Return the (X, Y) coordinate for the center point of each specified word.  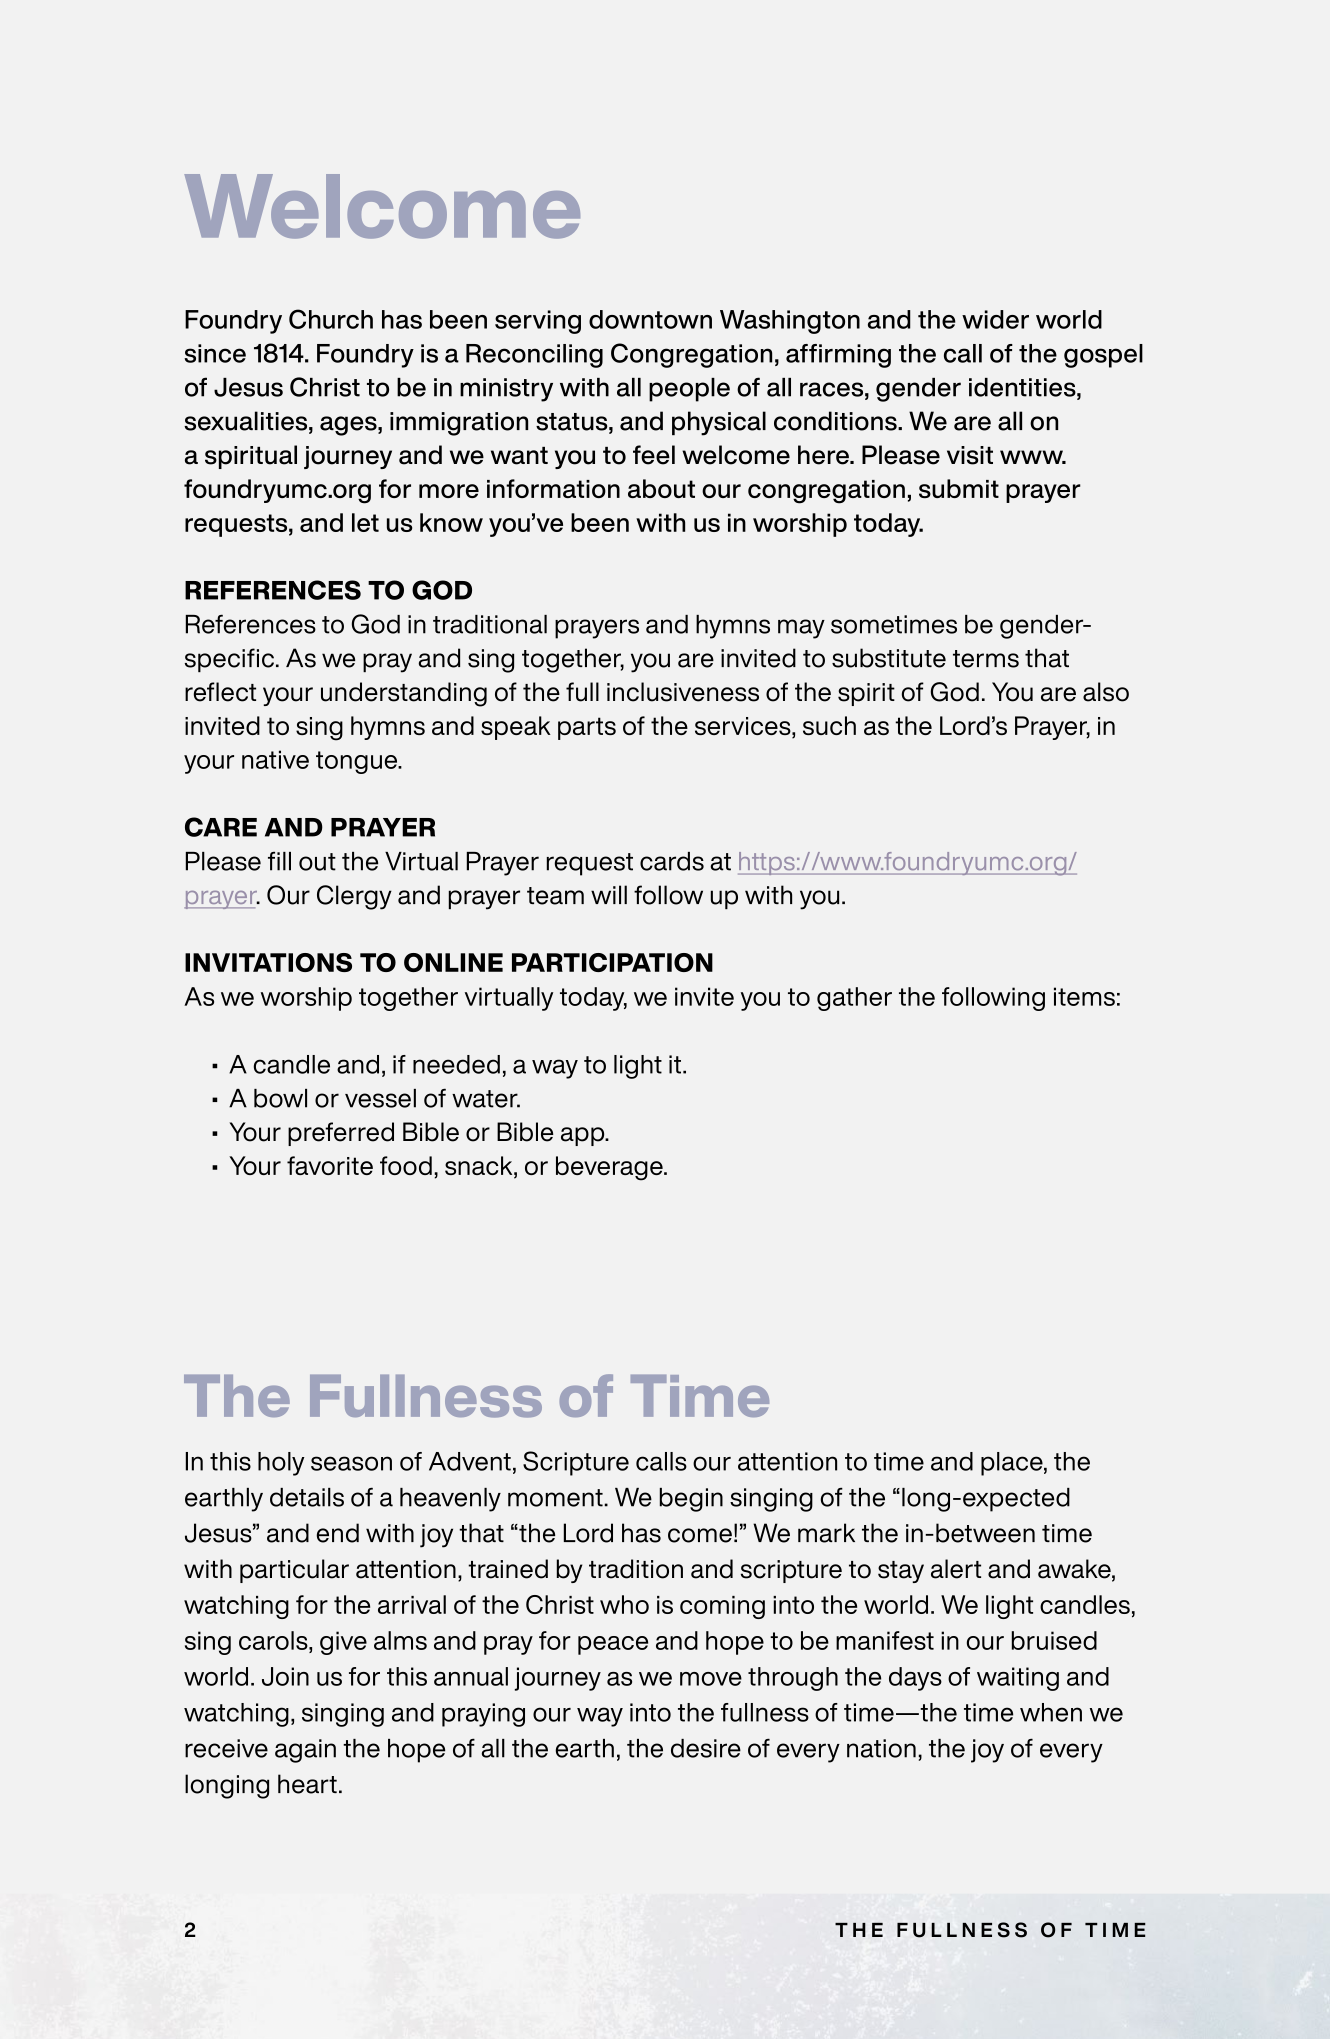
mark (826, 1533)
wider (995, 319)
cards (672, 861)
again (305, 1751)
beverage (610, 1168)
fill (279, 861)
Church (331, 319)
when (1051, 1712)
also (1106, 692)
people (689, 390)
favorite (330, 1165)
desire (706, 1748)
